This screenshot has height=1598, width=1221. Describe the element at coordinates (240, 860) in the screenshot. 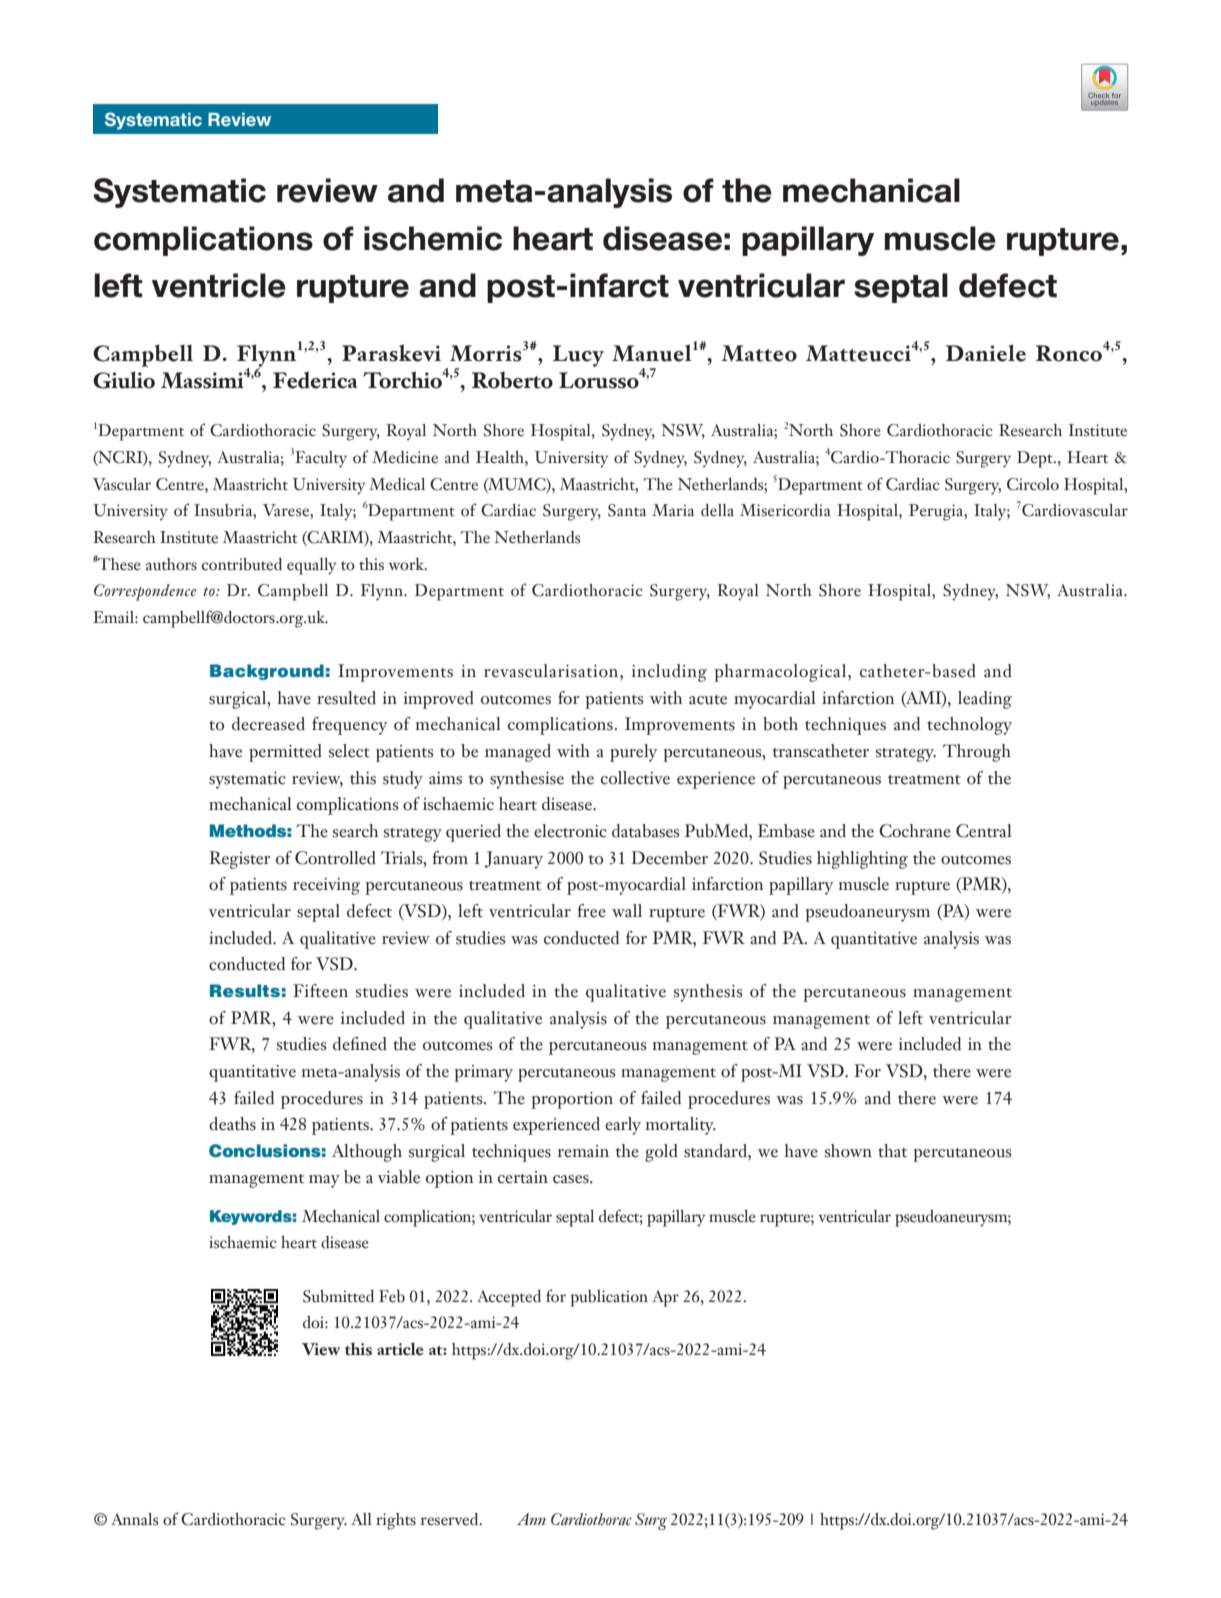

I see `Register` at that location.
